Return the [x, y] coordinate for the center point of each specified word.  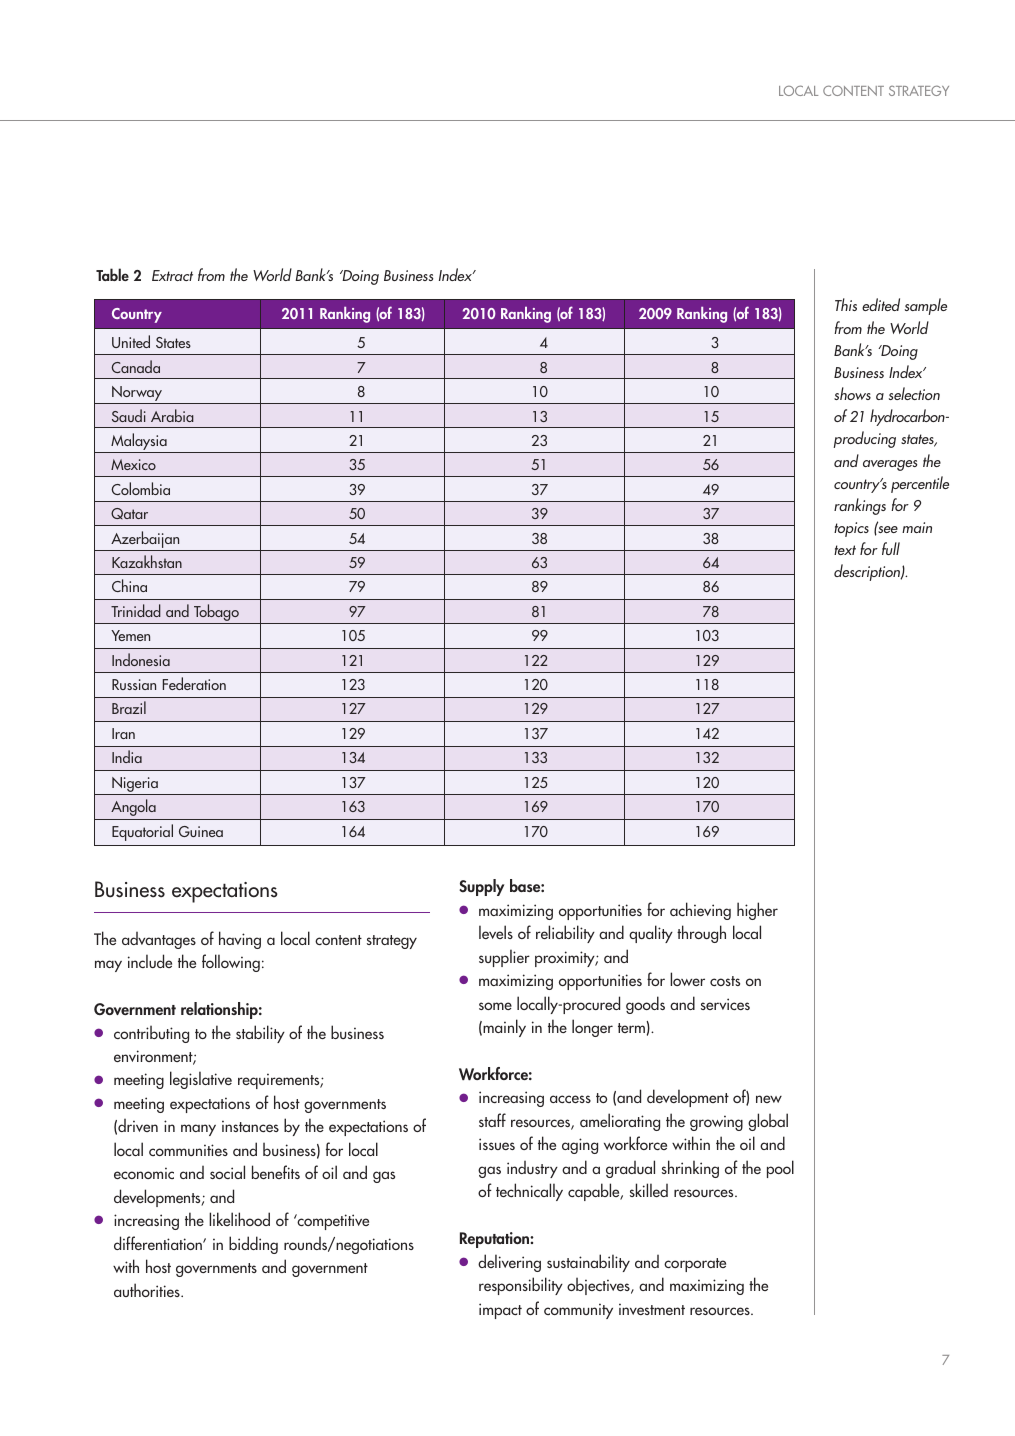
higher [757, 911]
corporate [695, 1265]
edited [881, 304]
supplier [504, 958]
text [845, 550]
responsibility [521, 1286]
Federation [194, 683]
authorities [148, 1290]
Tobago [216, 614]
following [231, 963]
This [846, 304]
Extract [172, 275]
